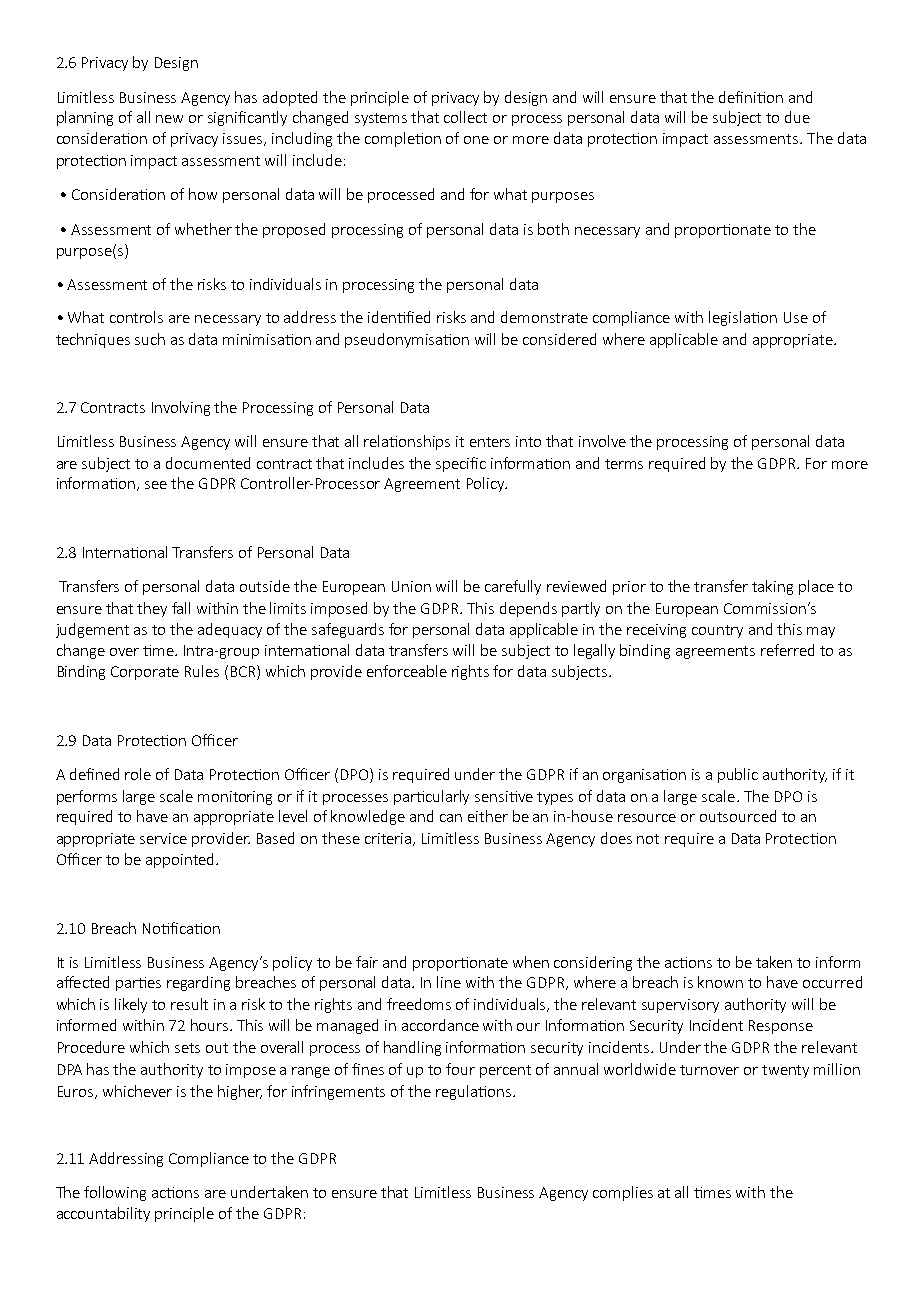 Image resolution: width=924 pixels, height=1308 pixels. Describe the element at coordinates (720, 982) in the screenshot. I see `known` at that location.
